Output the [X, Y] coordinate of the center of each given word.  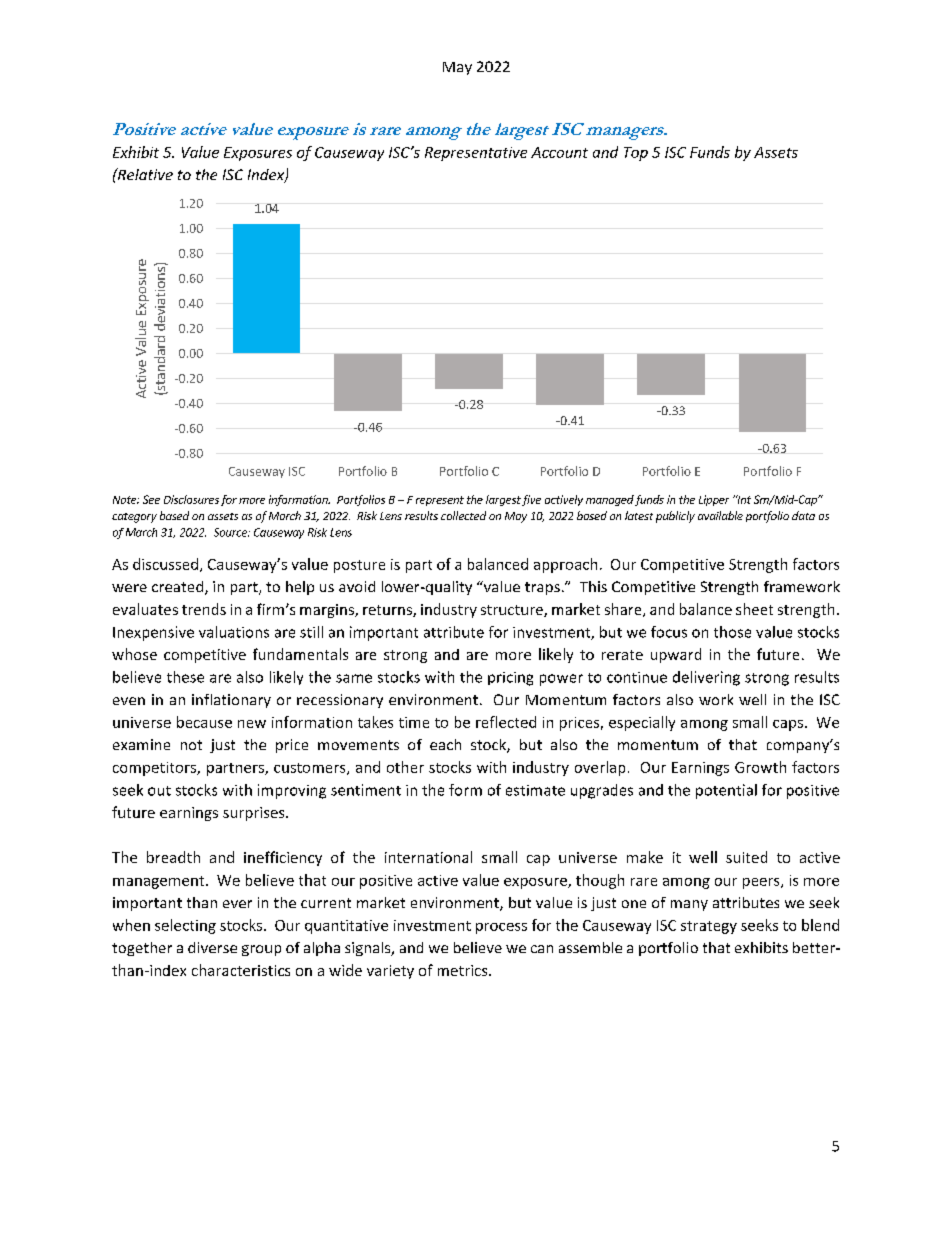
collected [463, 515]
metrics [464, 970]
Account [559, 152]
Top [636, 154]
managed [610, 500]
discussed [165, 564]
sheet [754, 609]
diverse [212, 947]
